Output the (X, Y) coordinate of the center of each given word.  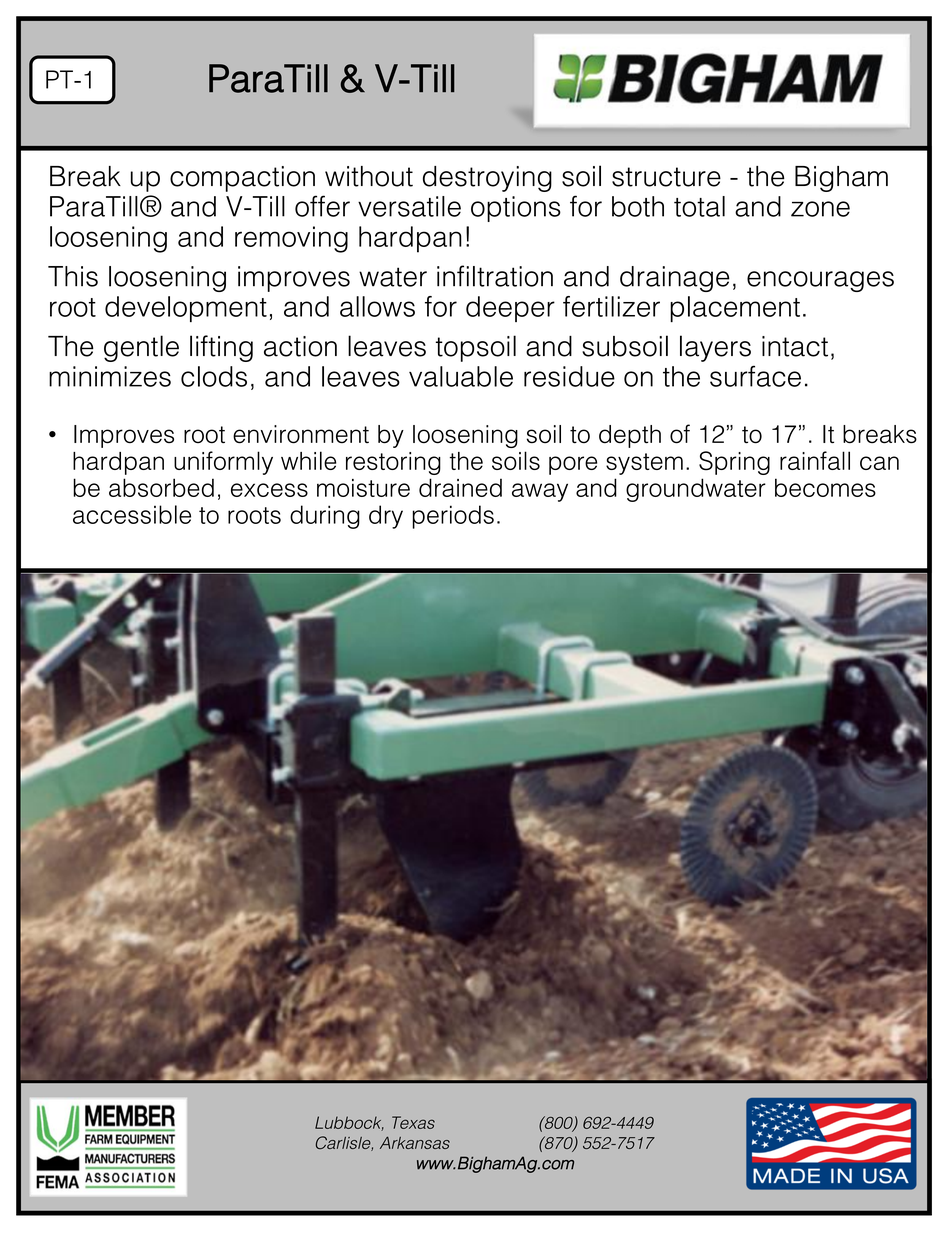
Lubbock (349, 1123)
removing (291, 239)
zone (820, 209)
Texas (413, 1122)
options (516, 209)
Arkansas (415, 1143)
